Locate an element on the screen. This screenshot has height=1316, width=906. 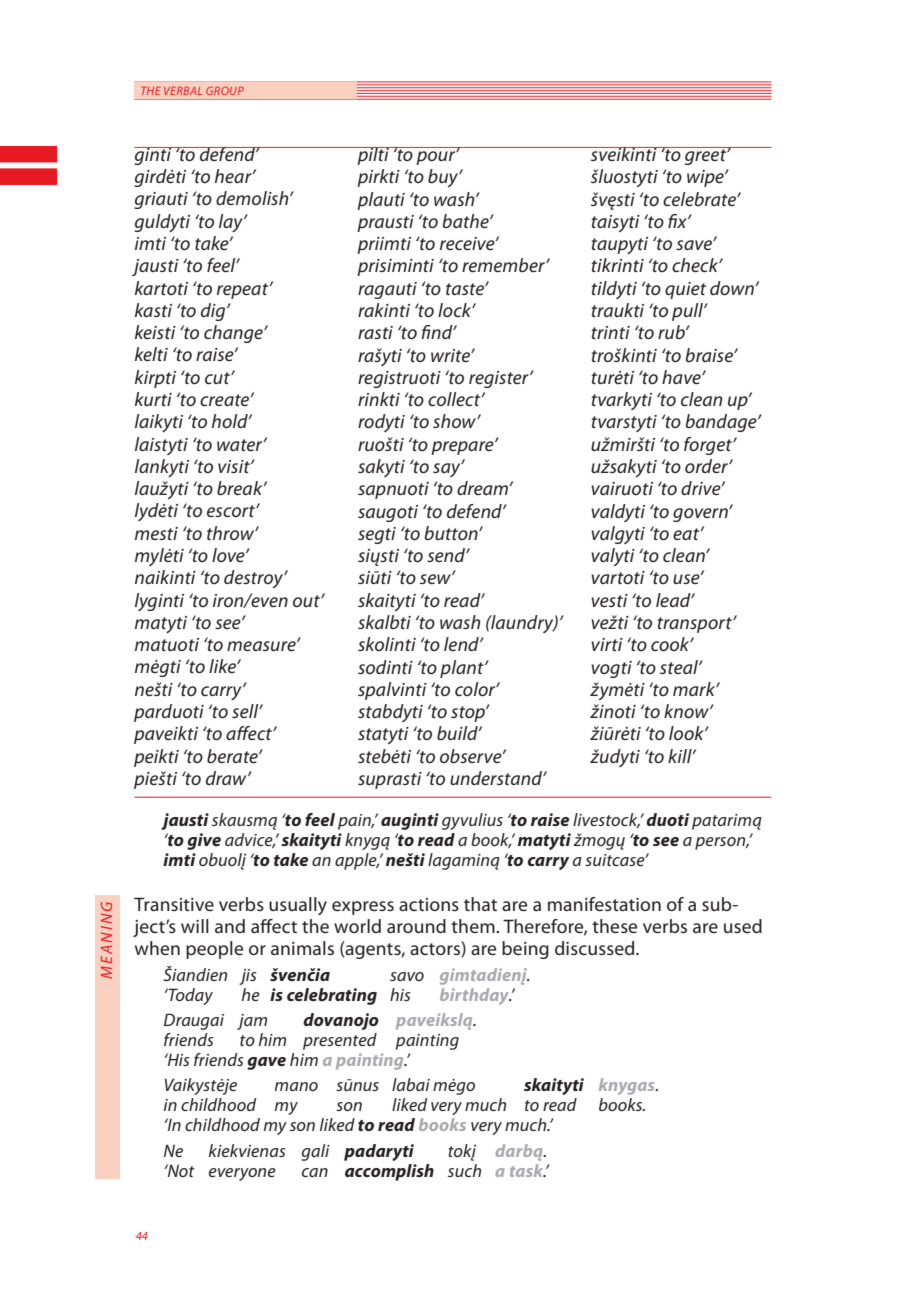
look is located at coordinates (687, 733).
